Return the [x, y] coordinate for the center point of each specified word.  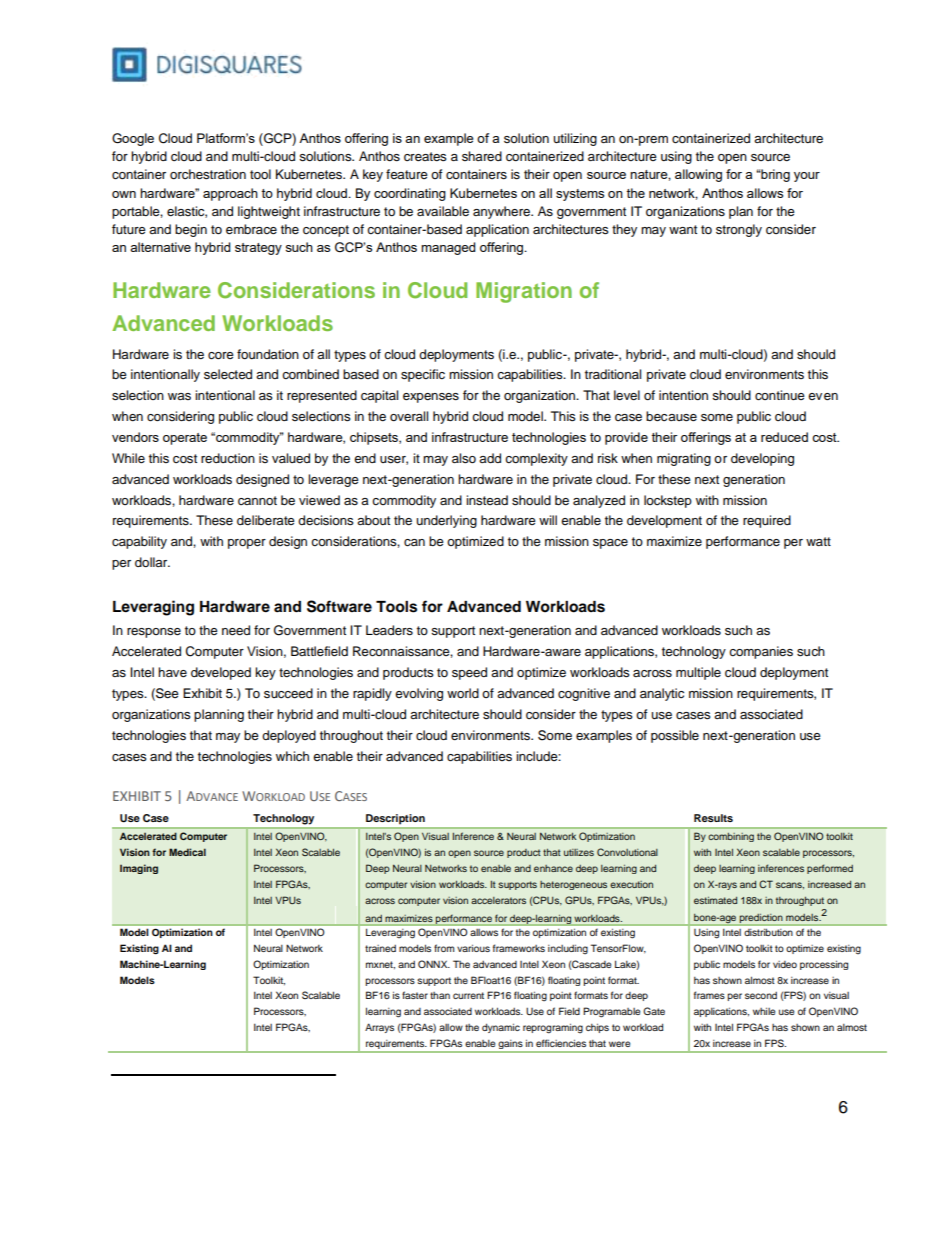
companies [761, 652]
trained [380, 948]
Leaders [389, 630]
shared [482, 156]
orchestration [208, 174]
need [236, 630]
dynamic [501, 1028]
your [807, 177]
